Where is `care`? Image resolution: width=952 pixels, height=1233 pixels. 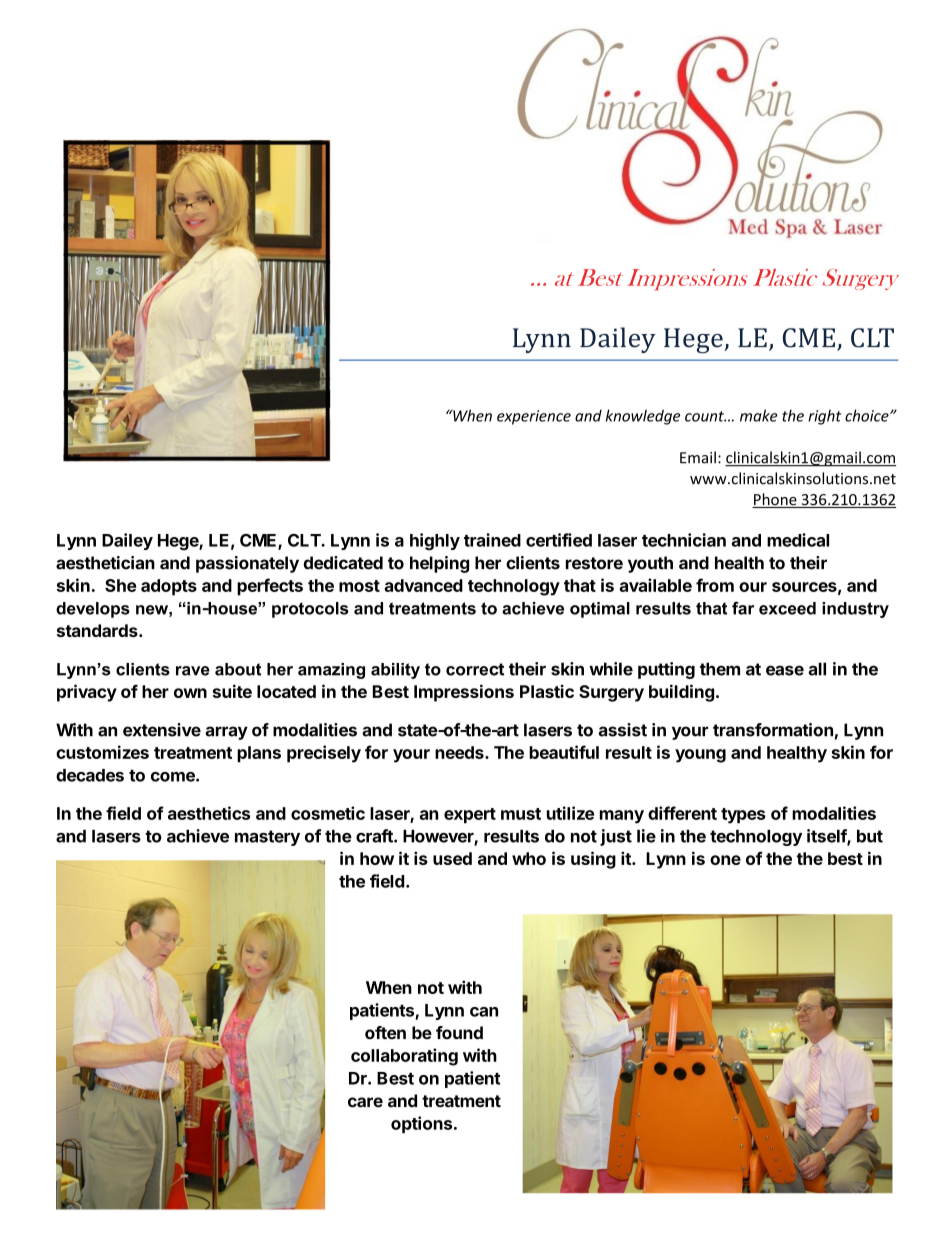 care is located at coordinates (365, 1102).
